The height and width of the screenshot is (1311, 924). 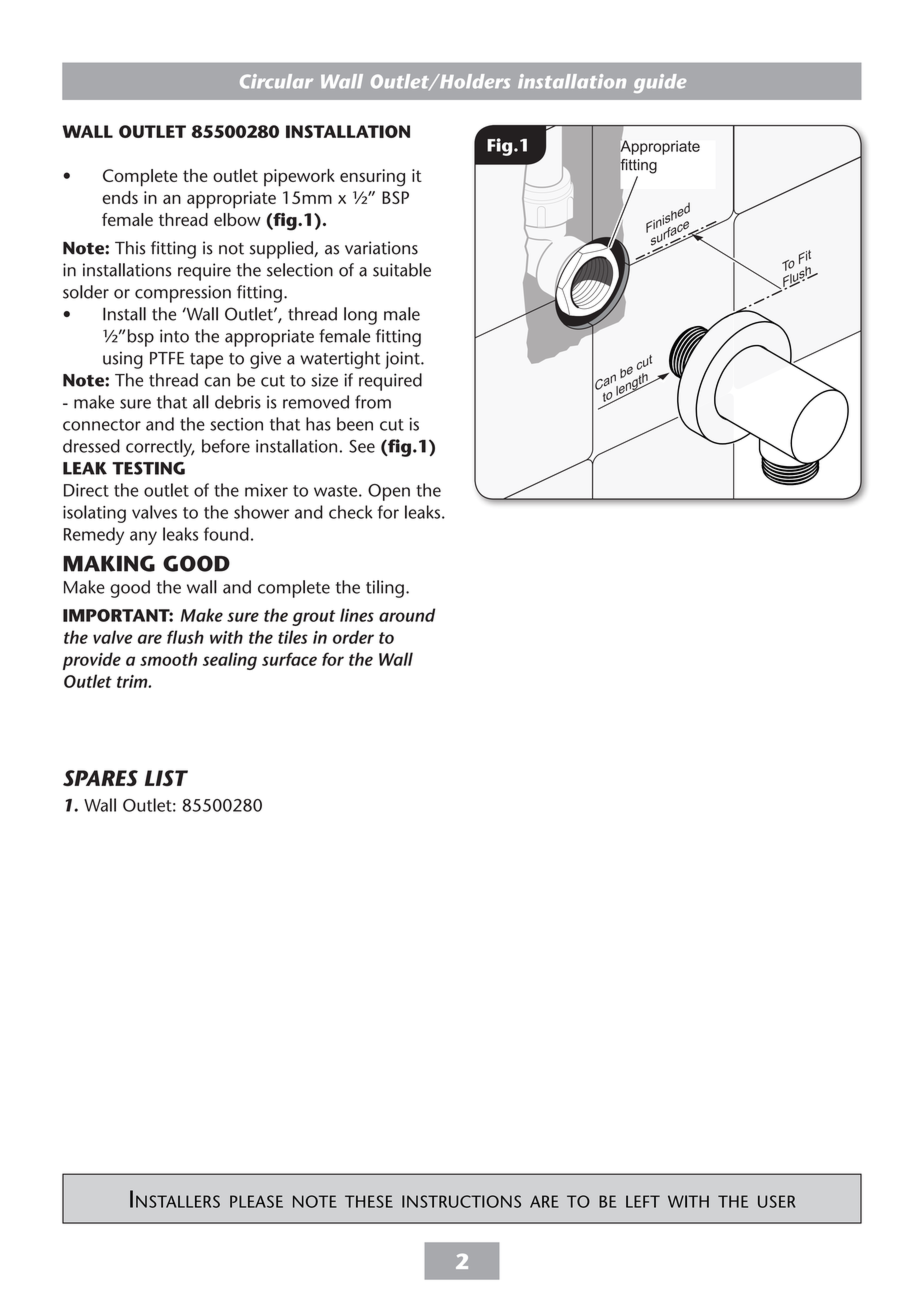 I want to click on please, so click(x=256, y=1201).
